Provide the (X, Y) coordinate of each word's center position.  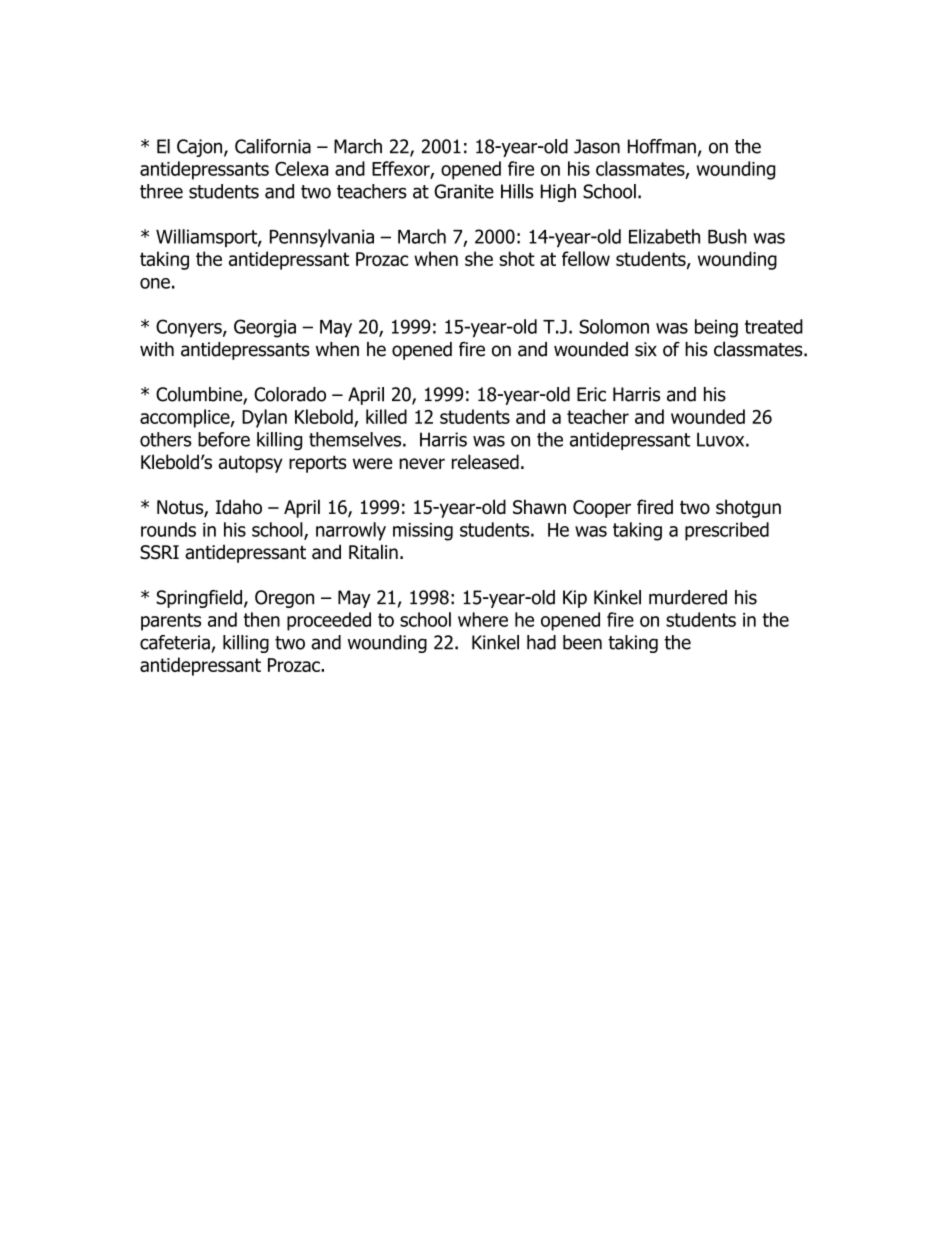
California (273, 146)
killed (386, 416)
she (479, 258)
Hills (517, 191)
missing (423, 532)
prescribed (727, 531)
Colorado (290, 394)
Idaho (239, 507)
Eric (591, 394)
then (262, 619)
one (155, 283)
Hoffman (662, 146)
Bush (727, 236)
